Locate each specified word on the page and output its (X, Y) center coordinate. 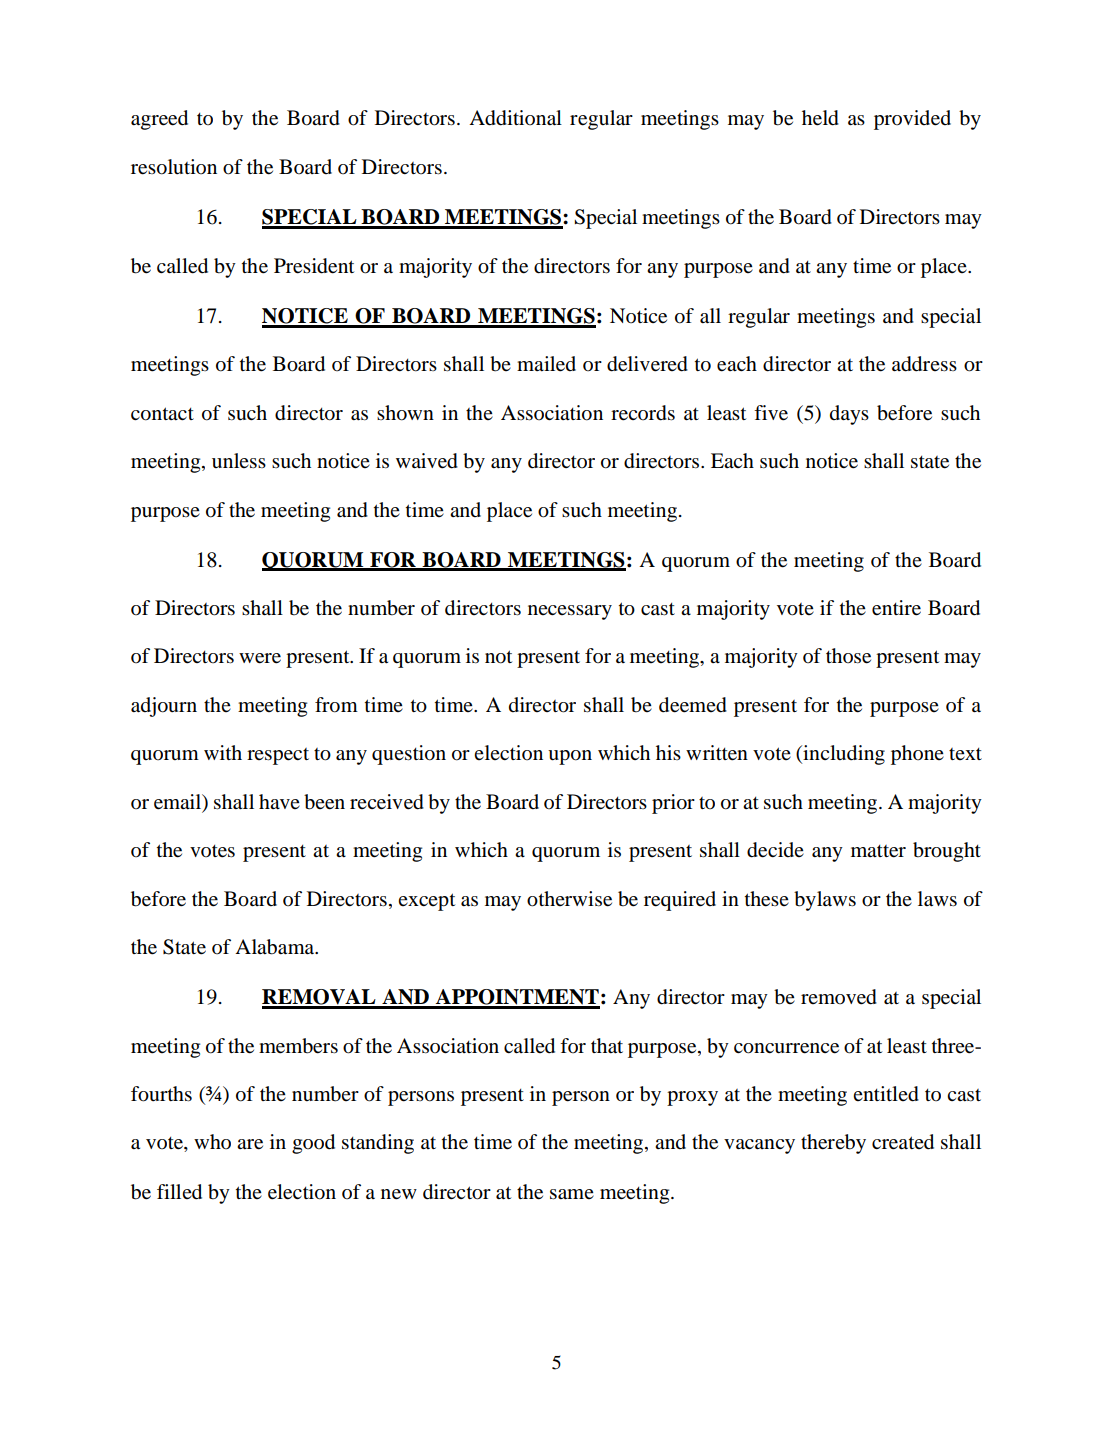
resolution (174, 167)
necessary (570, 612)
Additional (515, 118)
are (250, 1144)
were (260, 658)
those (848, 656)
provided (912, 120)
